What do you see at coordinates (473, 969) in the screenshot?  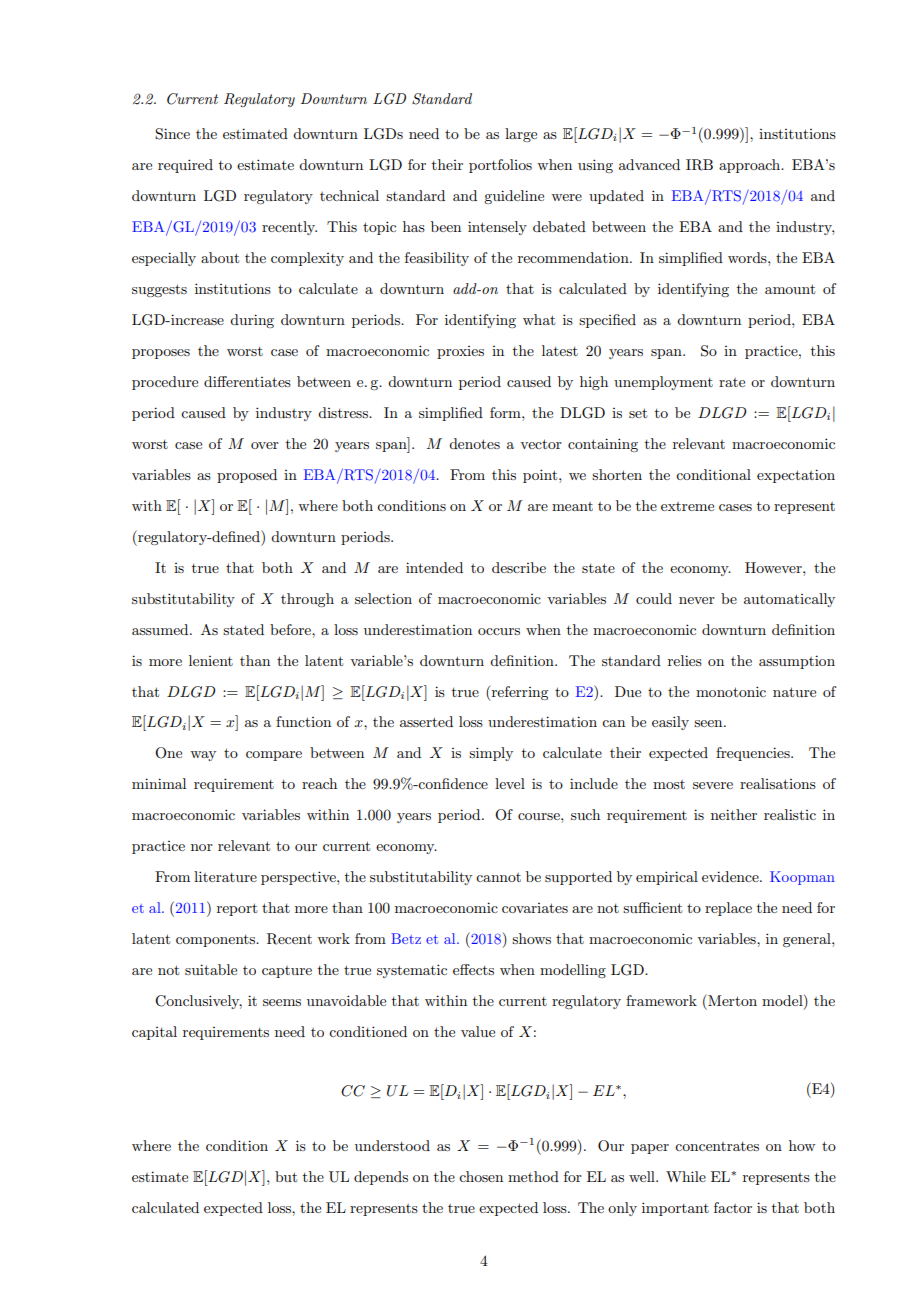 I see `effects` at bounding box center [473, 969].
